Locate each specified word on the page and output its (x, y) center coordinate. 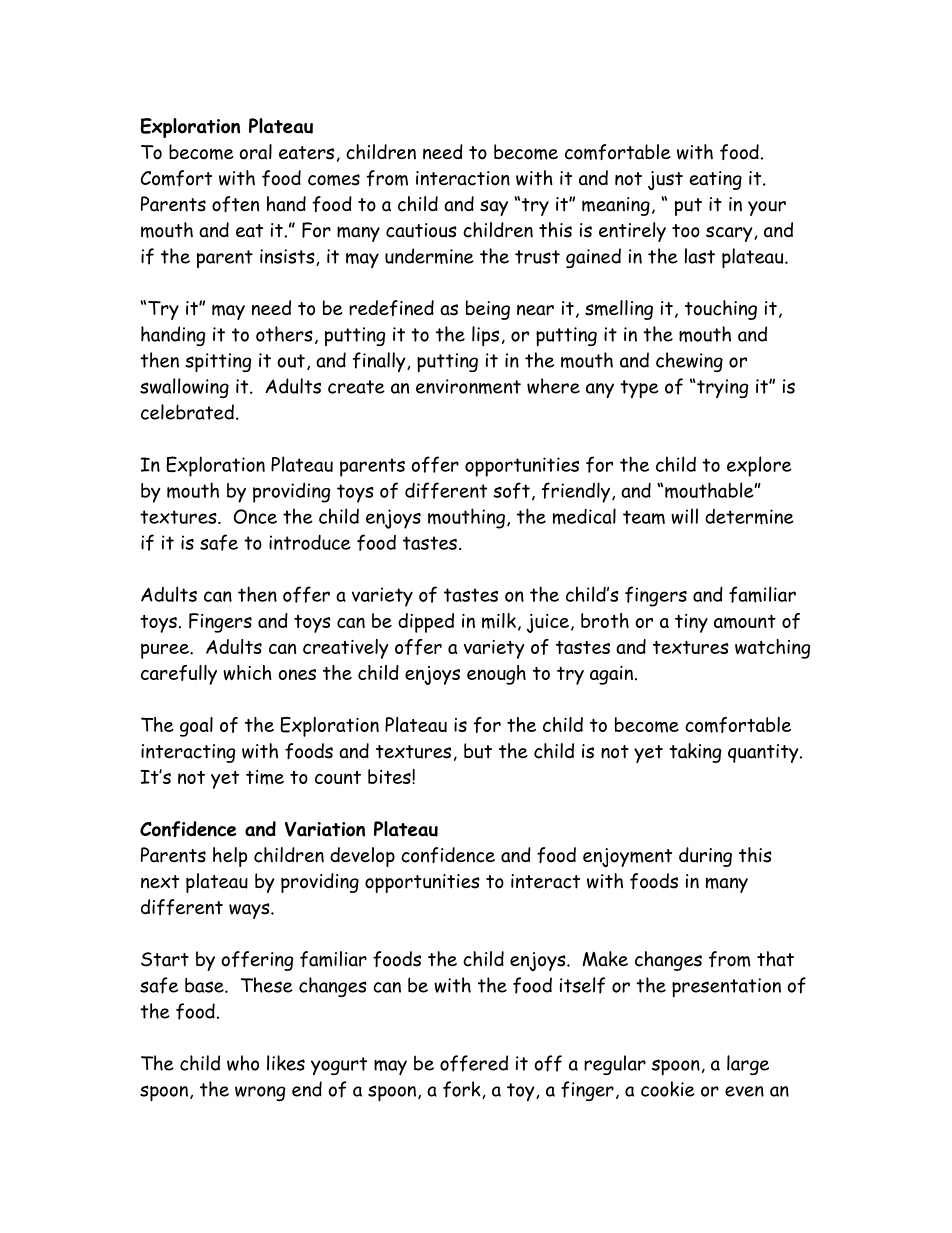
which (247, 672)
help (230, 857)
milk (499, 621)
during (705, 857)
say (494, 208)
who (243, 1063)
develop (362, 857)
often (235, 204)
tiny (691, 623)
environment (468, 386)
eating (716, 180)
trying (721, 388)
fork (463, 1090)
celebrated (187, 412)
